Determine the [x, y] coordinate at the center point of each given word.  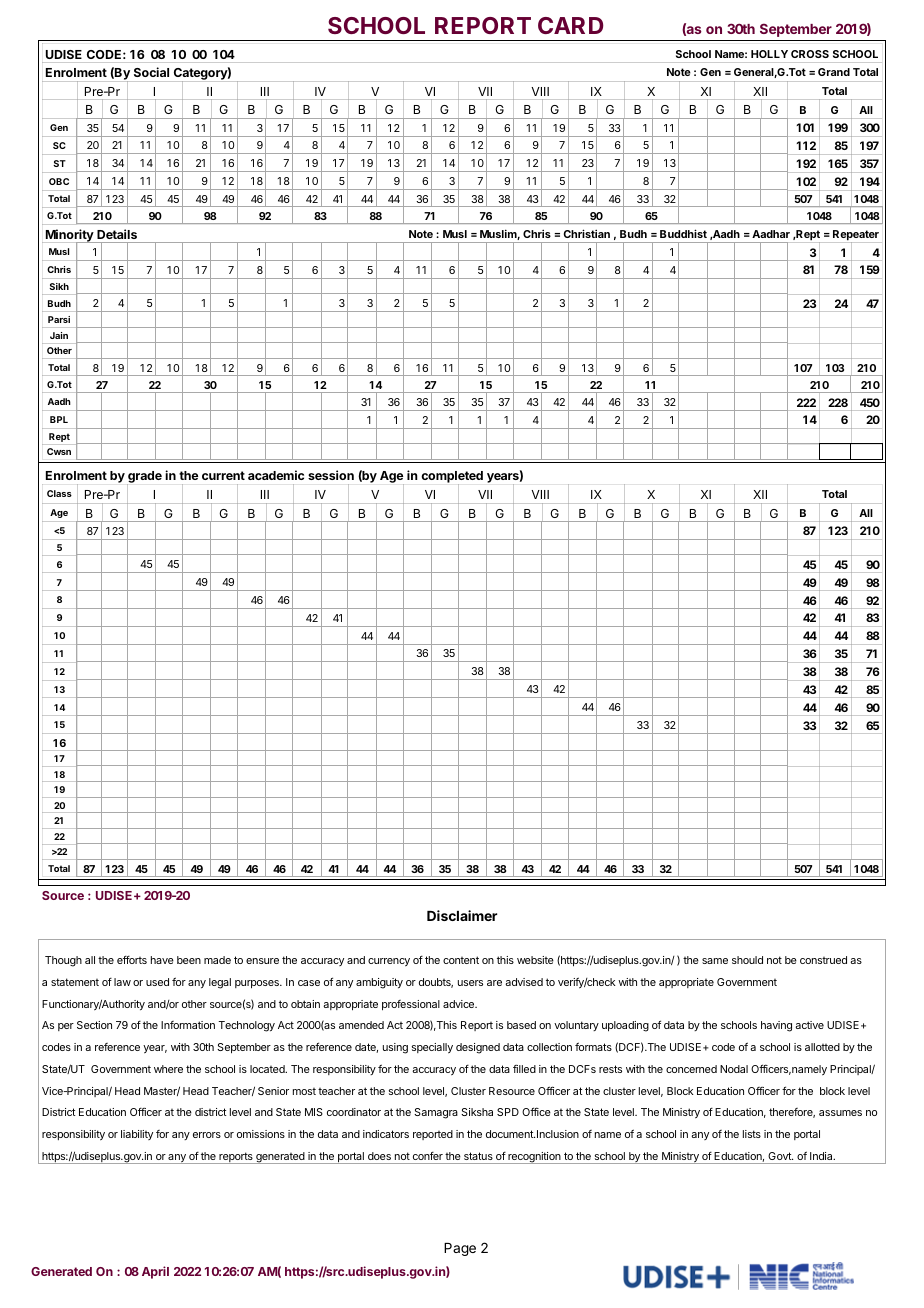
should [747, 960]
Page [460, 1249]
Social [151, 72]
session [331, 475]
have [162, 960]
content [461, 960]
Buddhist [683, 233]
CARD [570, 25]
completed [452, 478]
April [155, 1272]
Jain [59, 335]
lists [752, 1134]
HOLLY [769, 54]
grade [144, 478]
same [715, 961]
